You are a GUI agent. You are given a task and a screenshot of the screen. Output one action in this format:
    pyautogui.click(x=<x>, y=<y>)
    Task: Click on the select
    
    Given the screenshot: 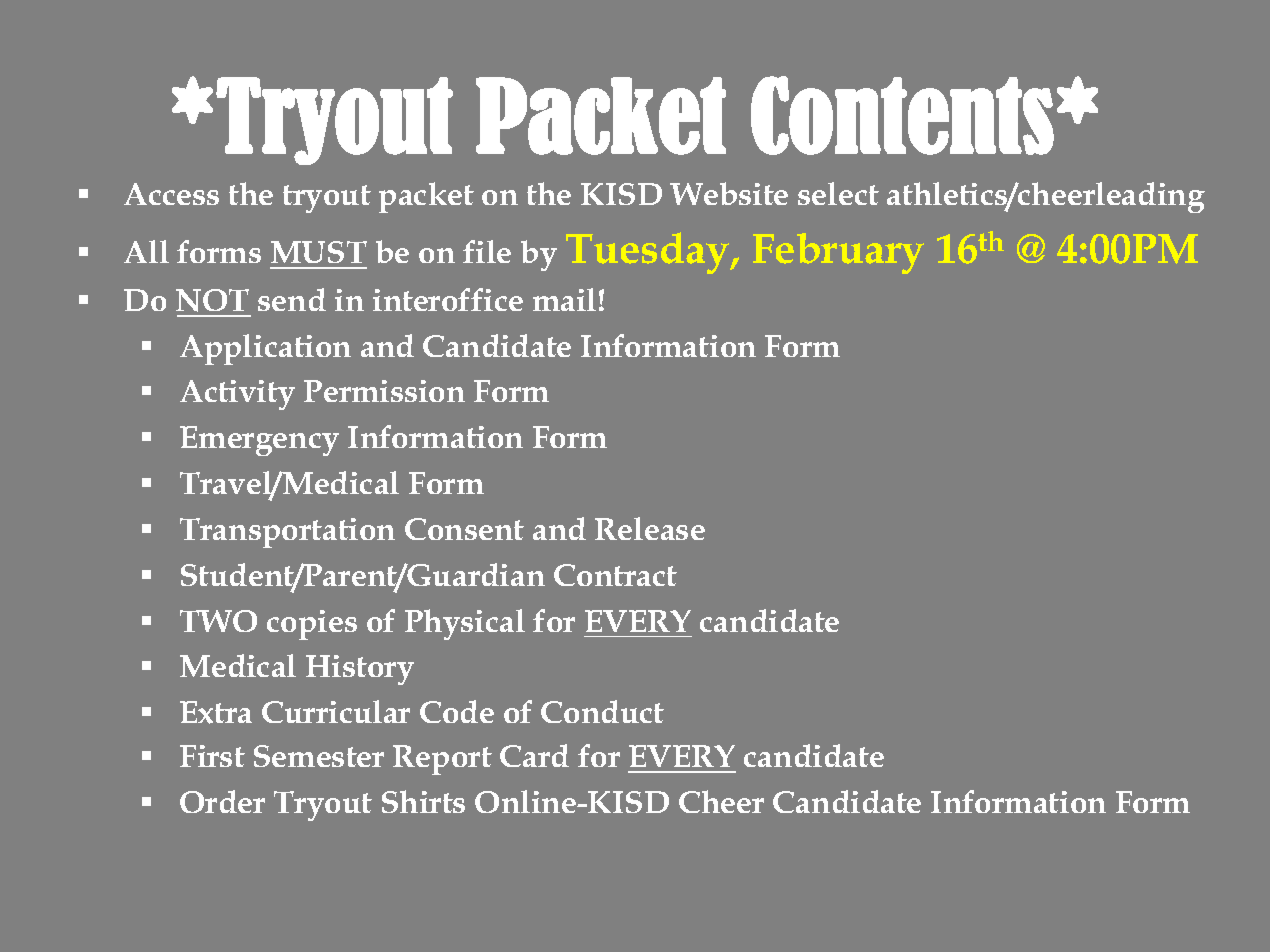 What is the action you would take?
    pyautogui.click(x=838, y=193)
